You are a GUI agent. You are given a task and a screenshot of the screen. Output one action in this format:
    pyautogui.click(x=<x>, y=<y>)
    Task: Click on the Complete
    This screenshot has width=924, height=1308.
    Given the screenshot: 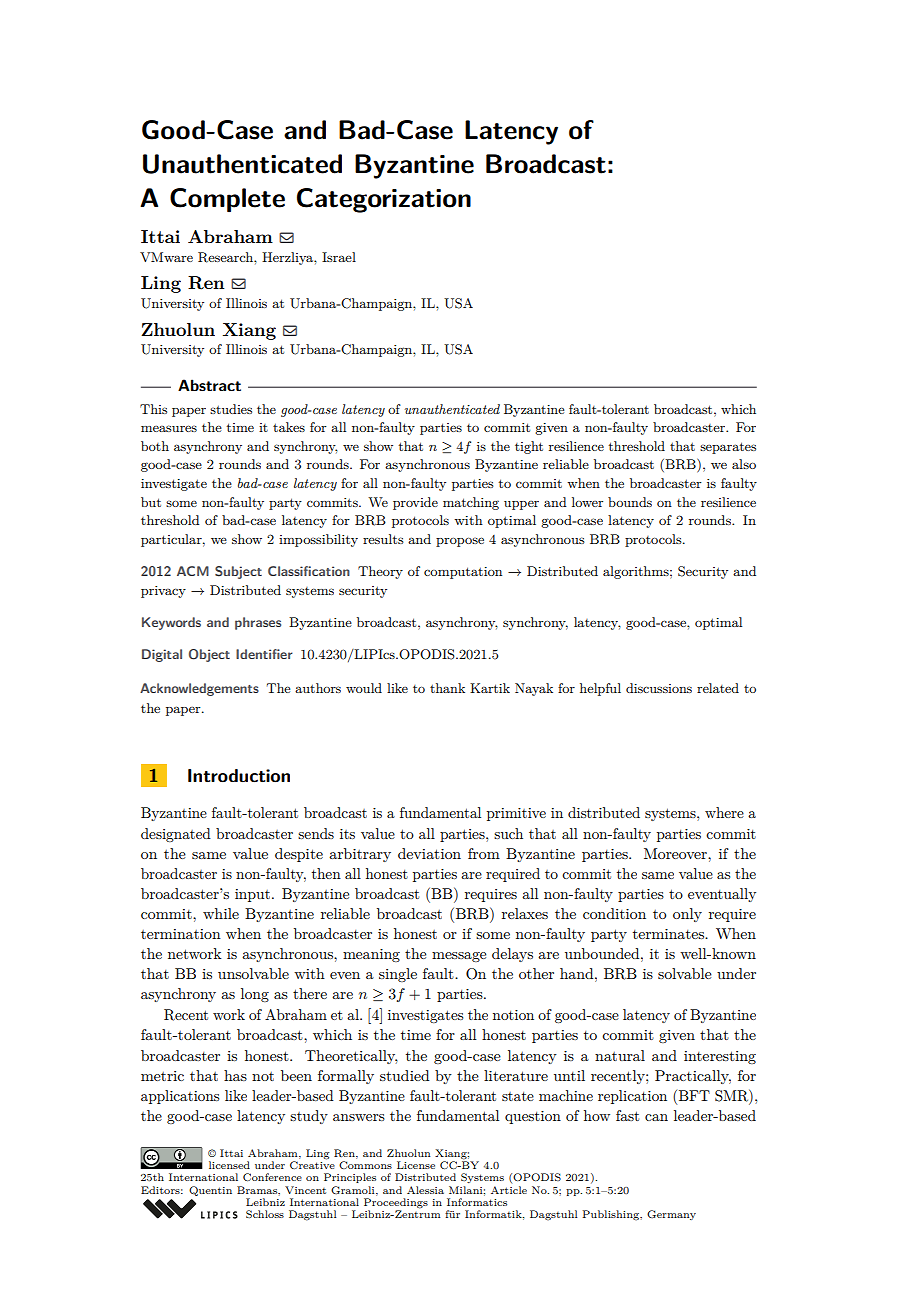 What is the action you would take?
    pyautogui.click(x=227, y=200)
